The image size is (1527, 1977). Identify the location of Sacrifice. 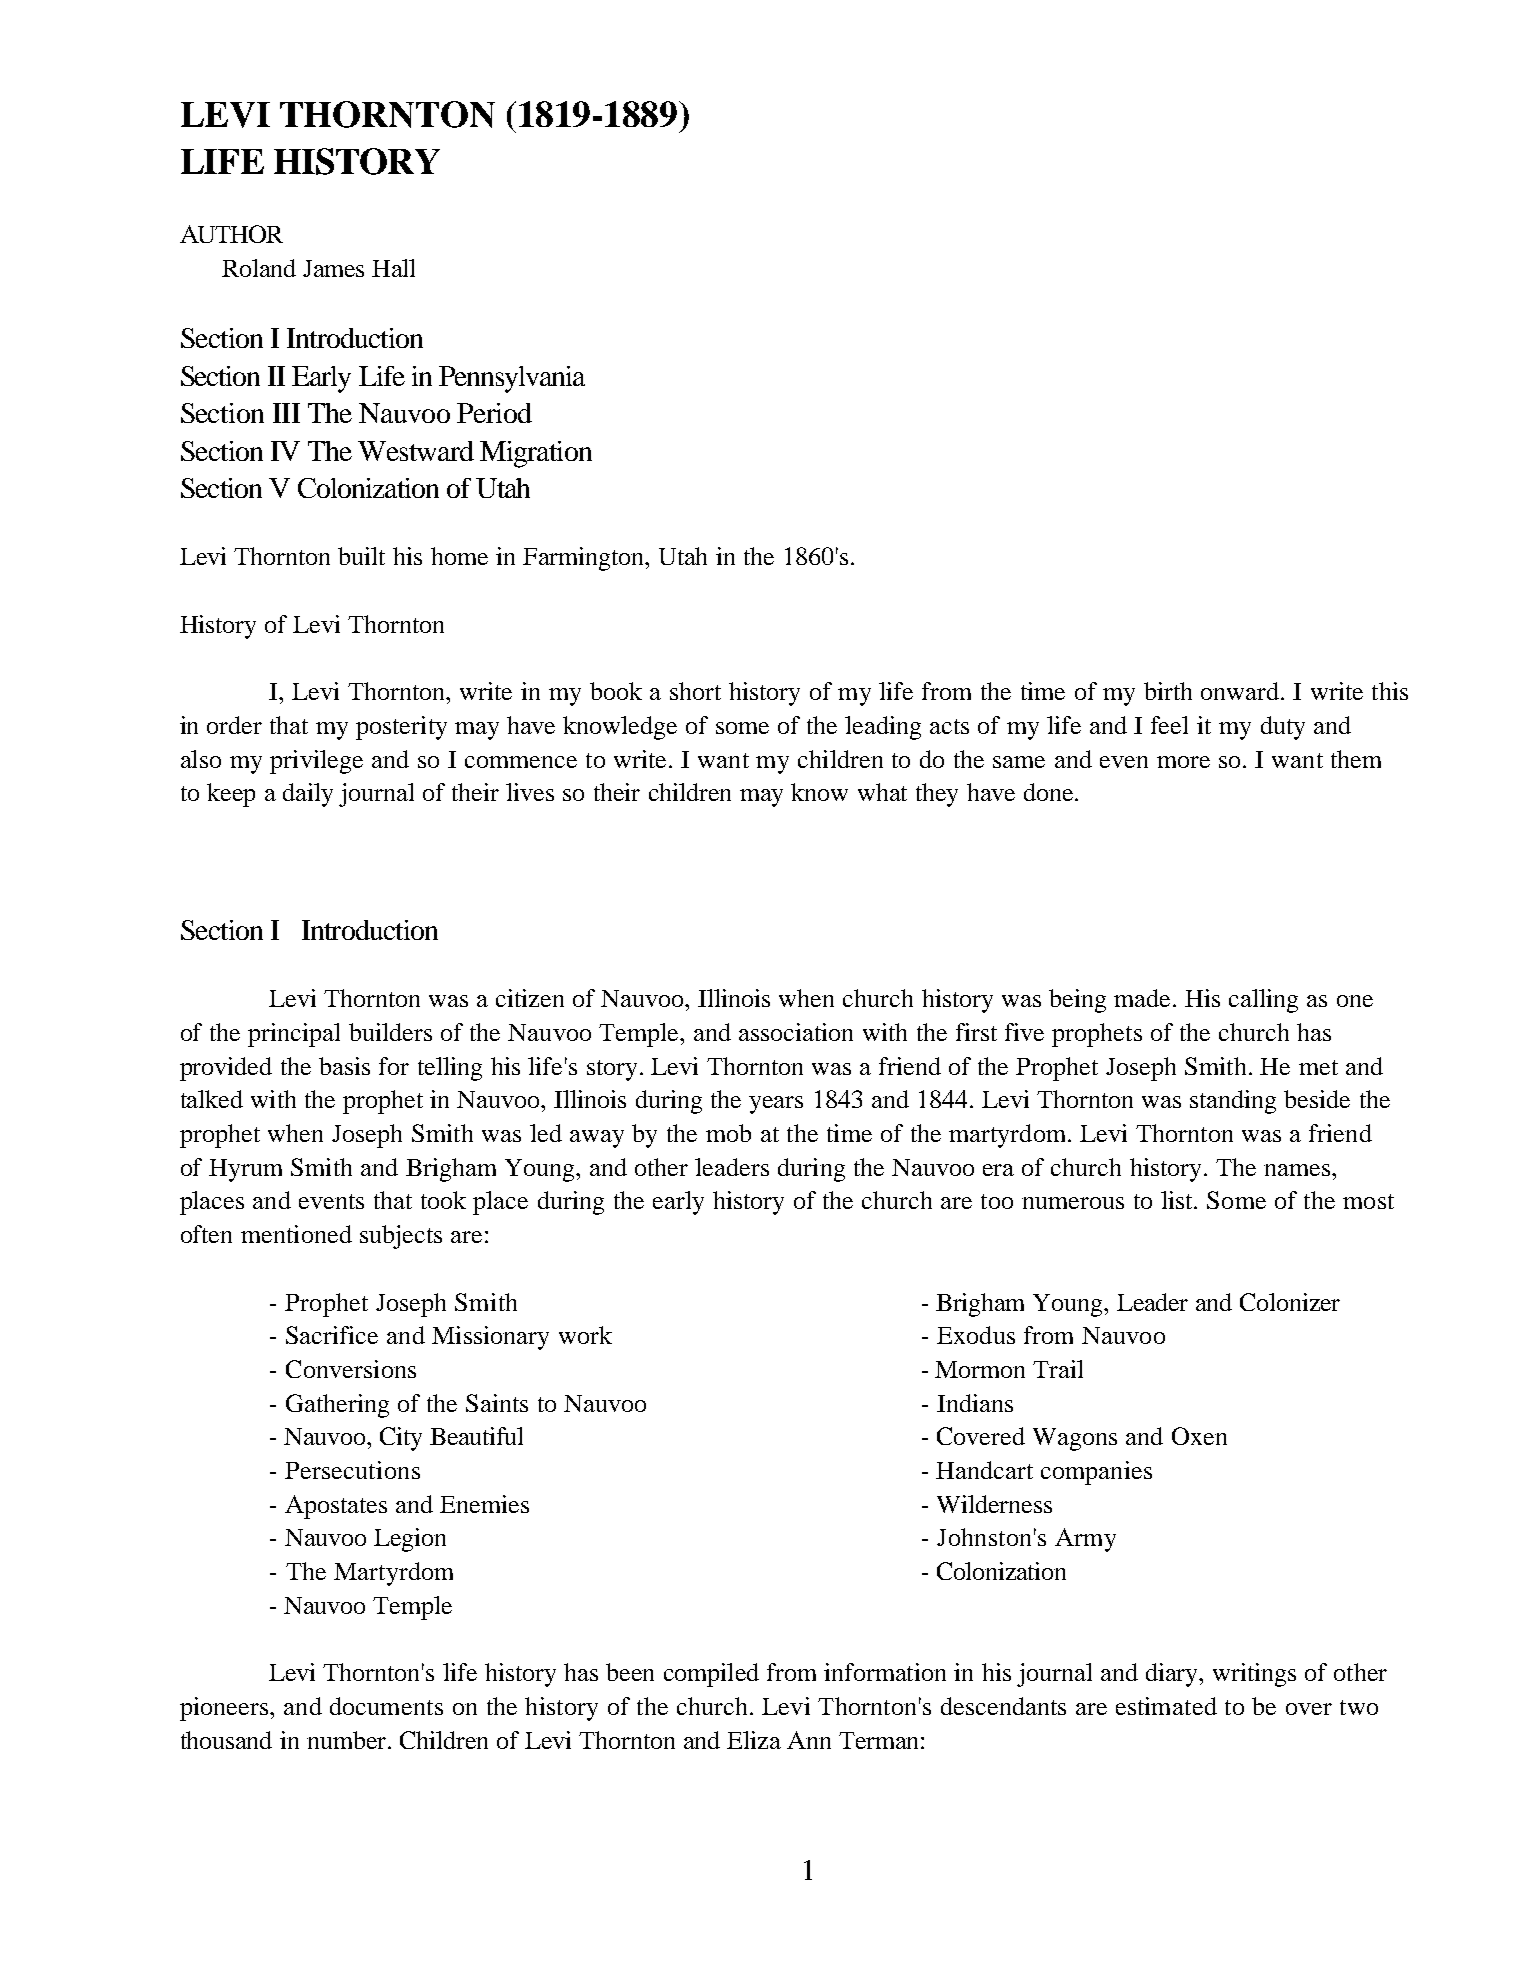
(332, 1335).
